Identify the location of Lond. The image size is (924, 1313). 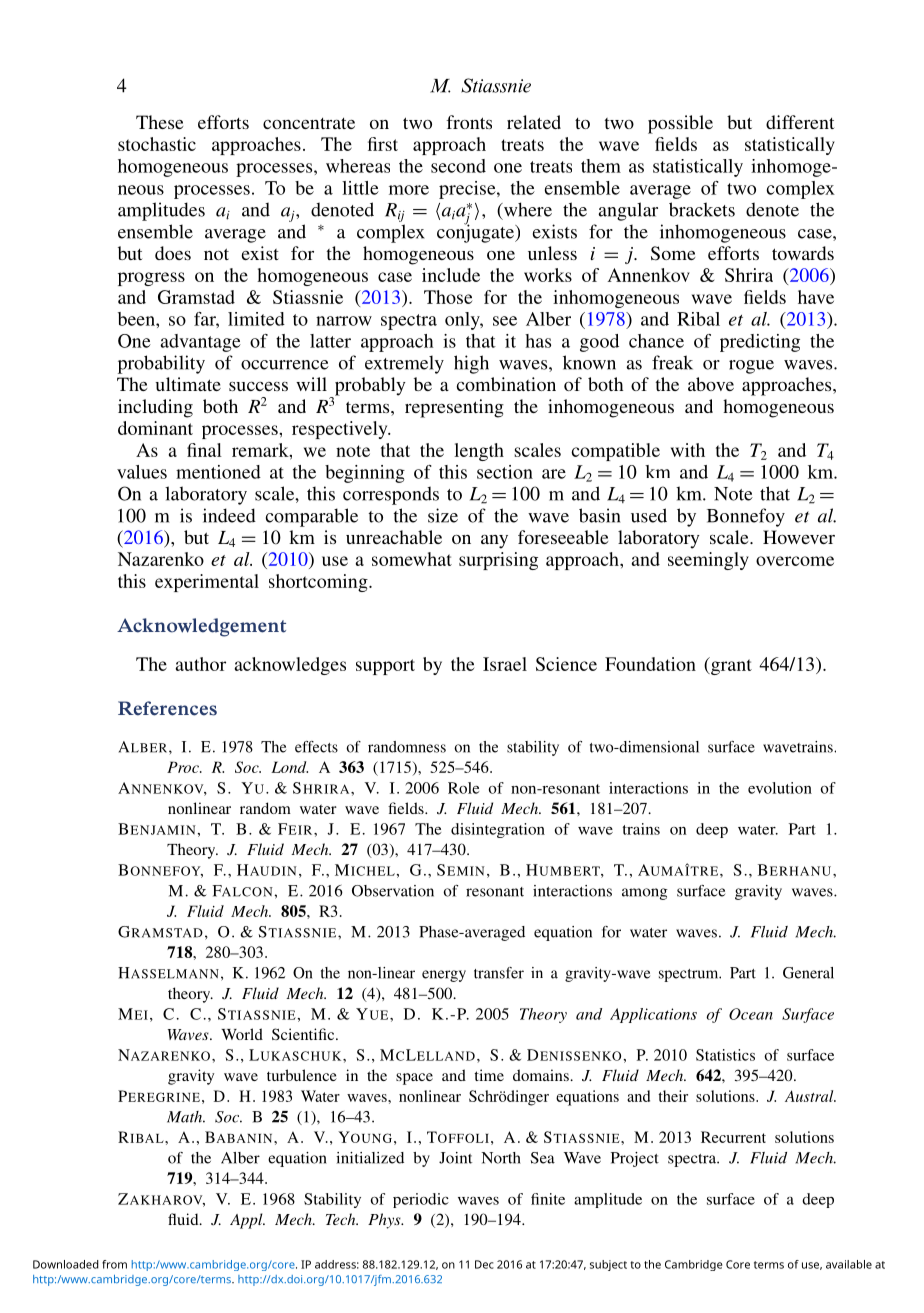
(289, 767).
